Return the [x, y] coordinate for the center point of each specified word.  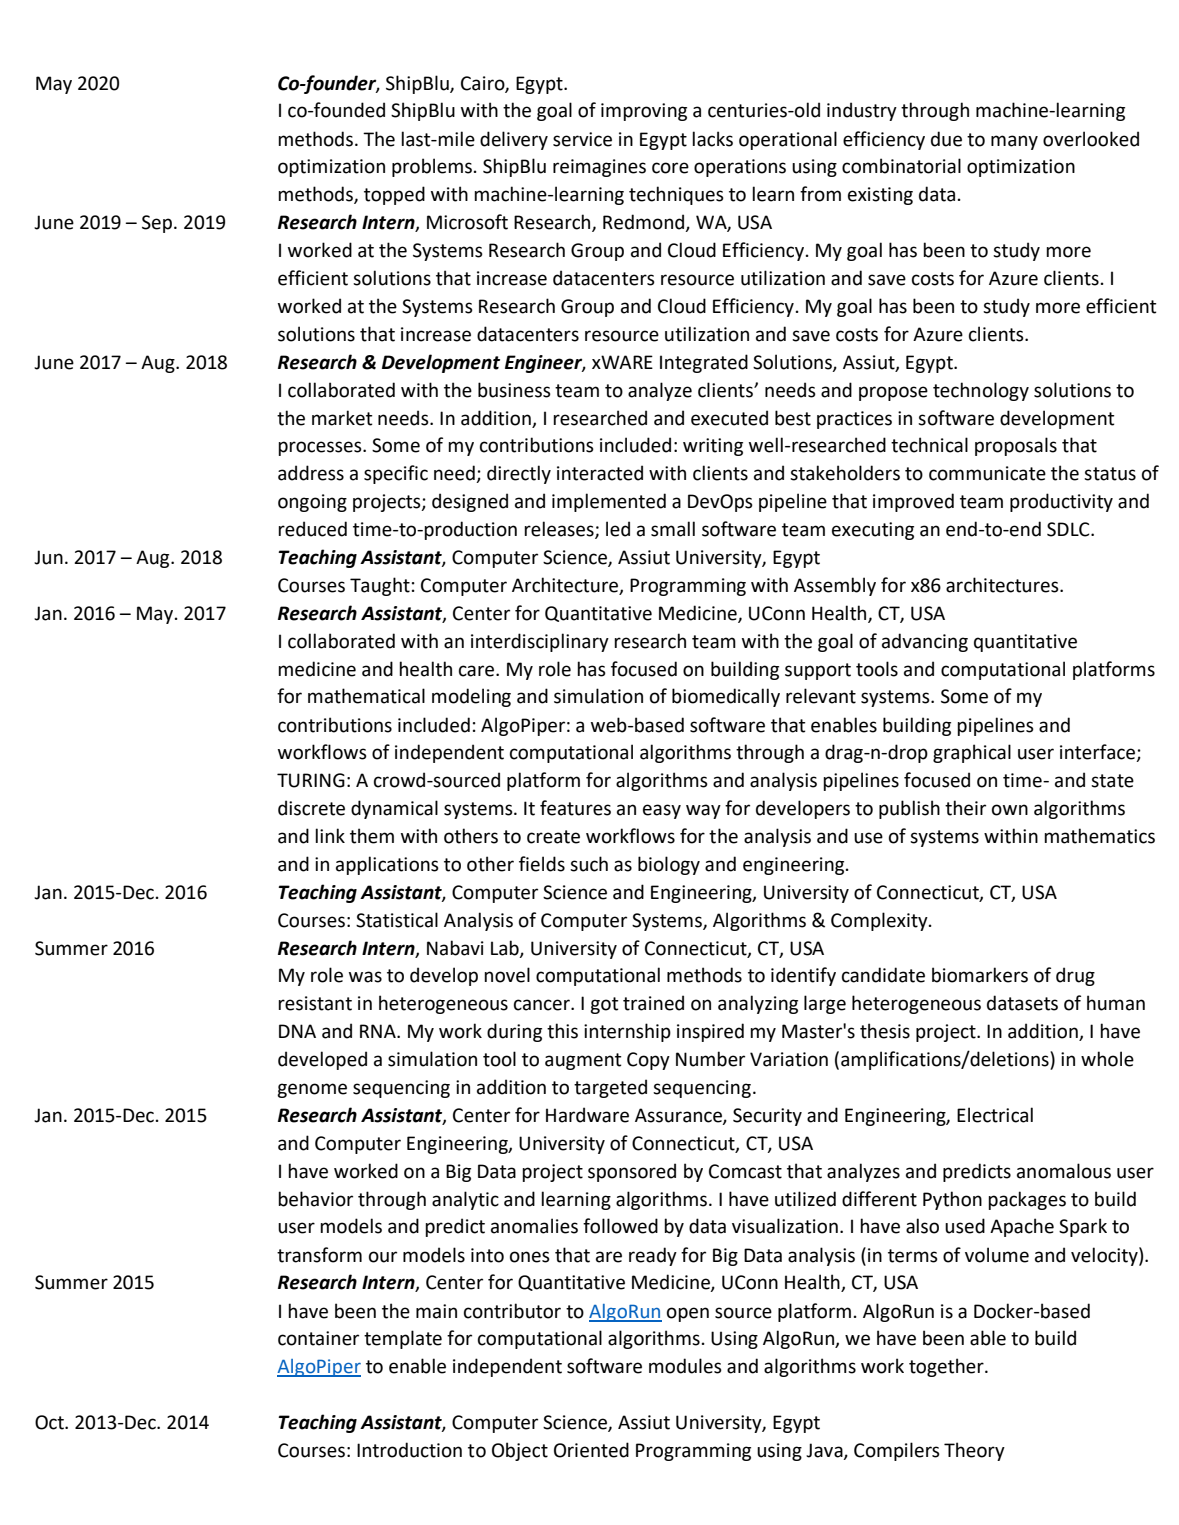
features [575, 808]
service [582, 139]
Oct [50, 1422]
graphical [972, 753]
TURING [311, 780]
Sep [157, 224]
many [1014, 142]
